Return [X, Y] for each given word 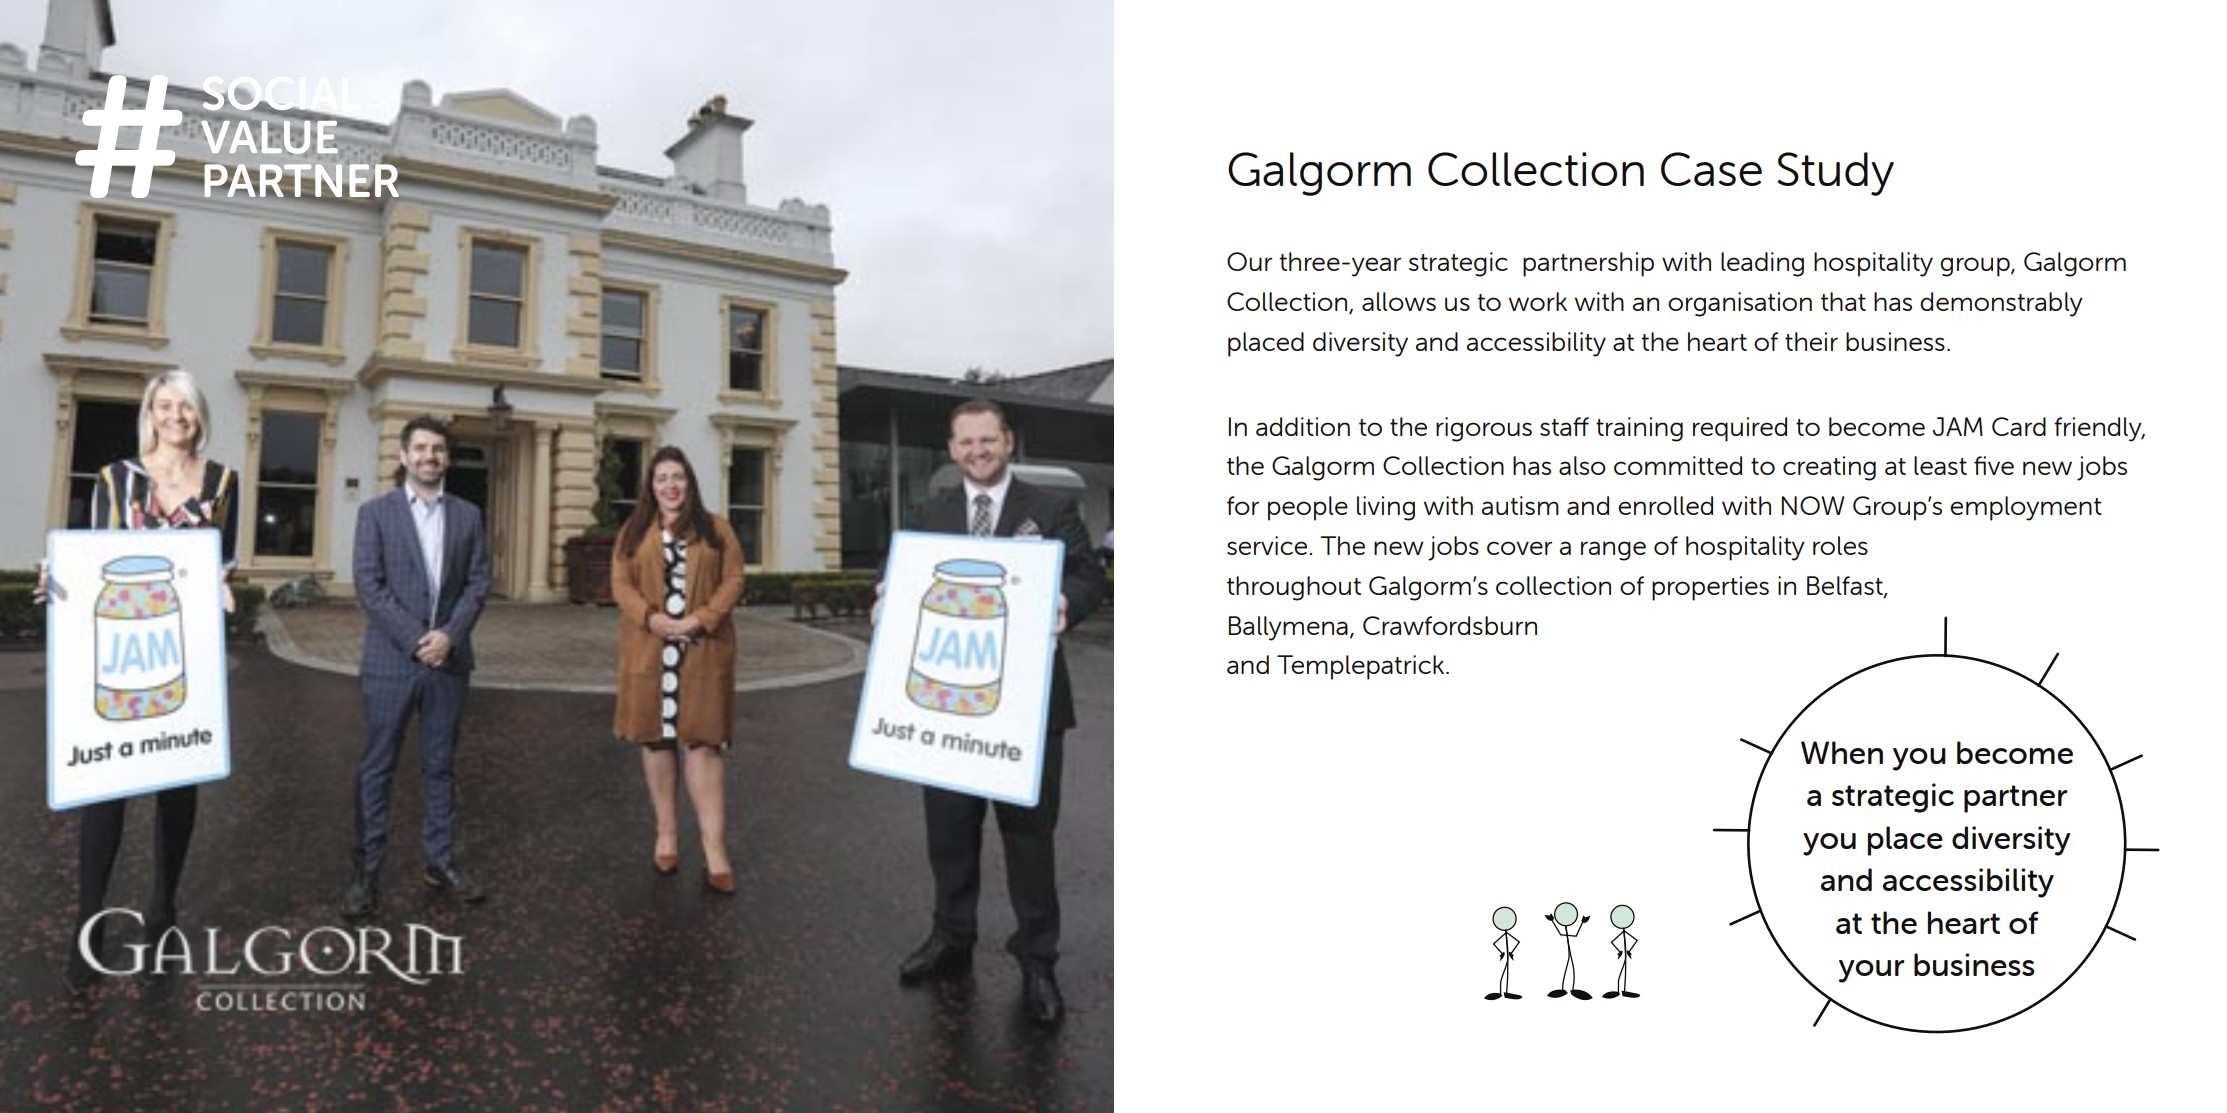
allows [1399, 301]
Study [1835, 174]
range [1613, 551]
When [1842, 752]
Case [1711, 169]
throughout [1294, 588]
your [1872, 971]
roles [1840, 545]
